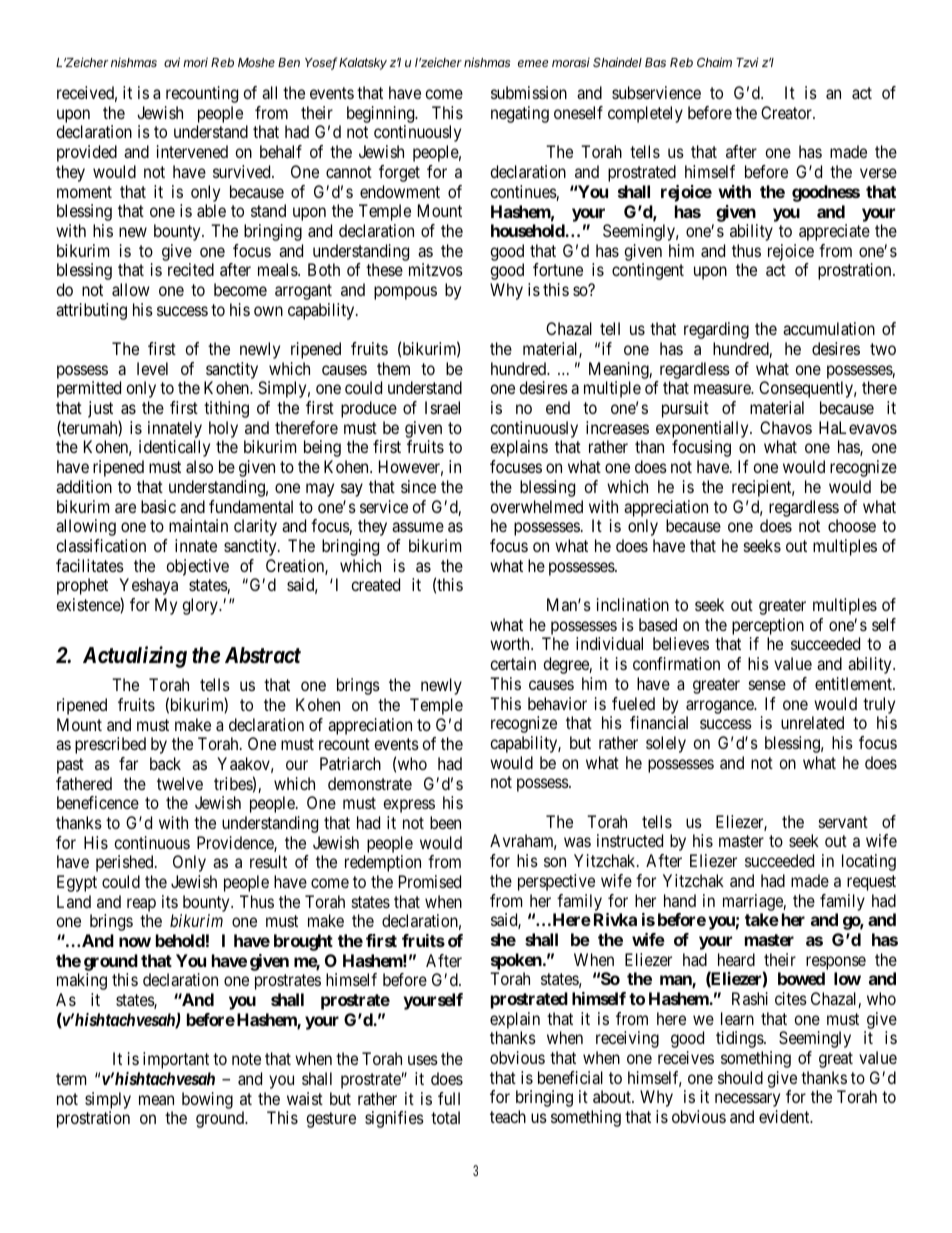  Describe the element at coordinates (409, 806) in the image. I see `express` at that location.
